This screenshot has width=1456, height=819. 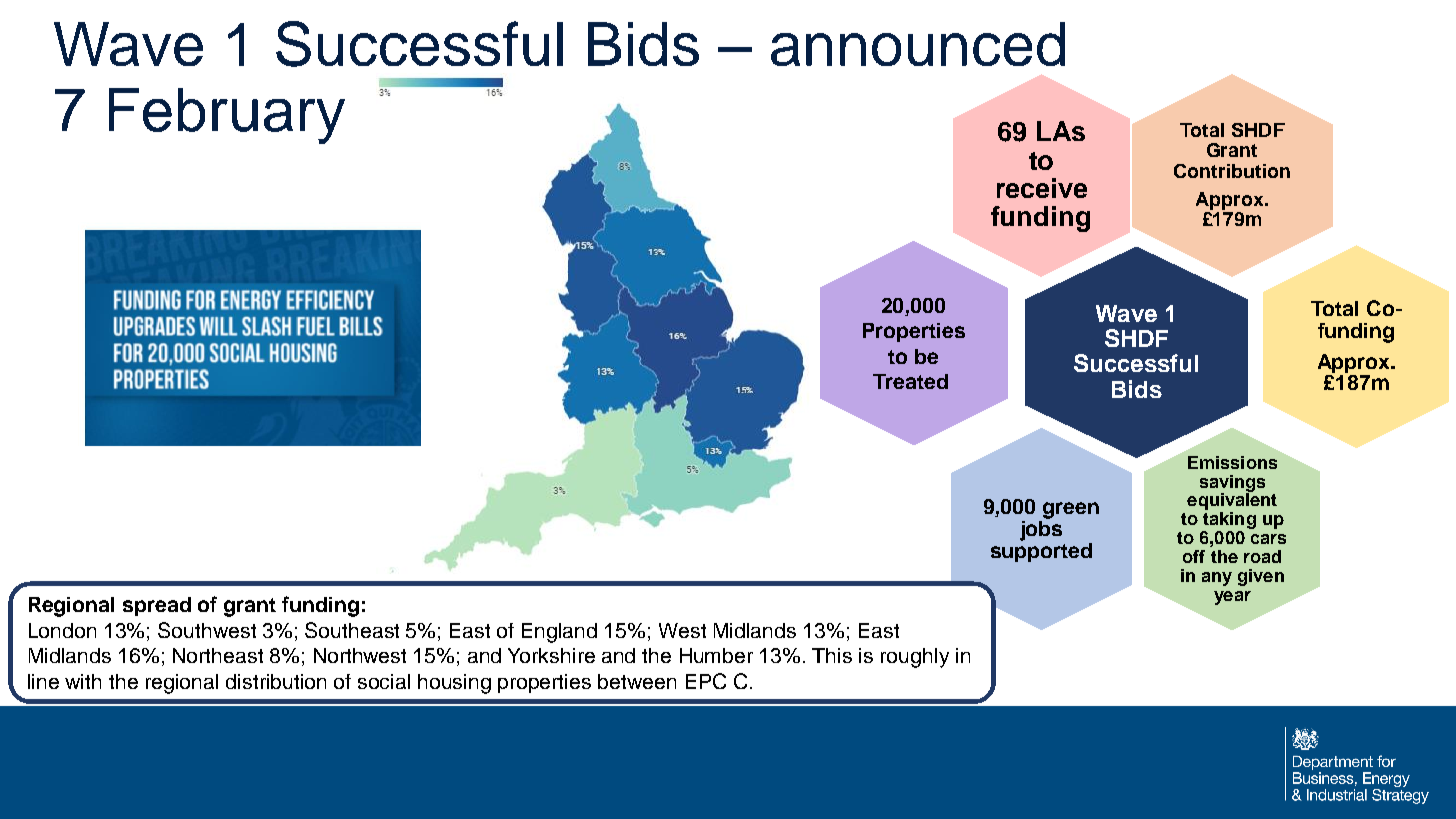 I want to click on between, so click(x=637, y=681).
